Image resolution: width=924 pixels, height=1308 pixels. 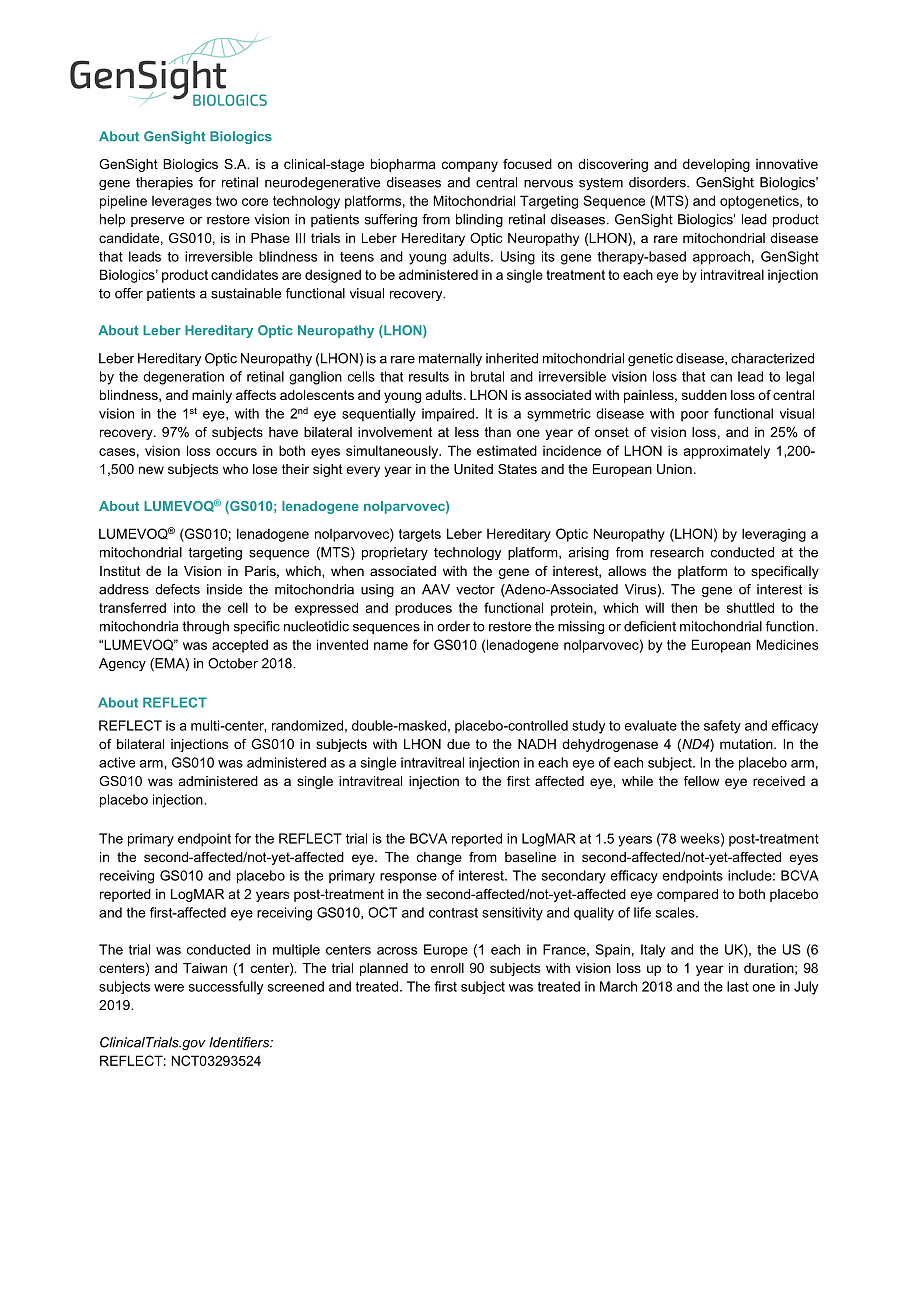 What do you see at coordinates (182, 202) in the page?
I see `leverages` at bounding box center [182, 202].
